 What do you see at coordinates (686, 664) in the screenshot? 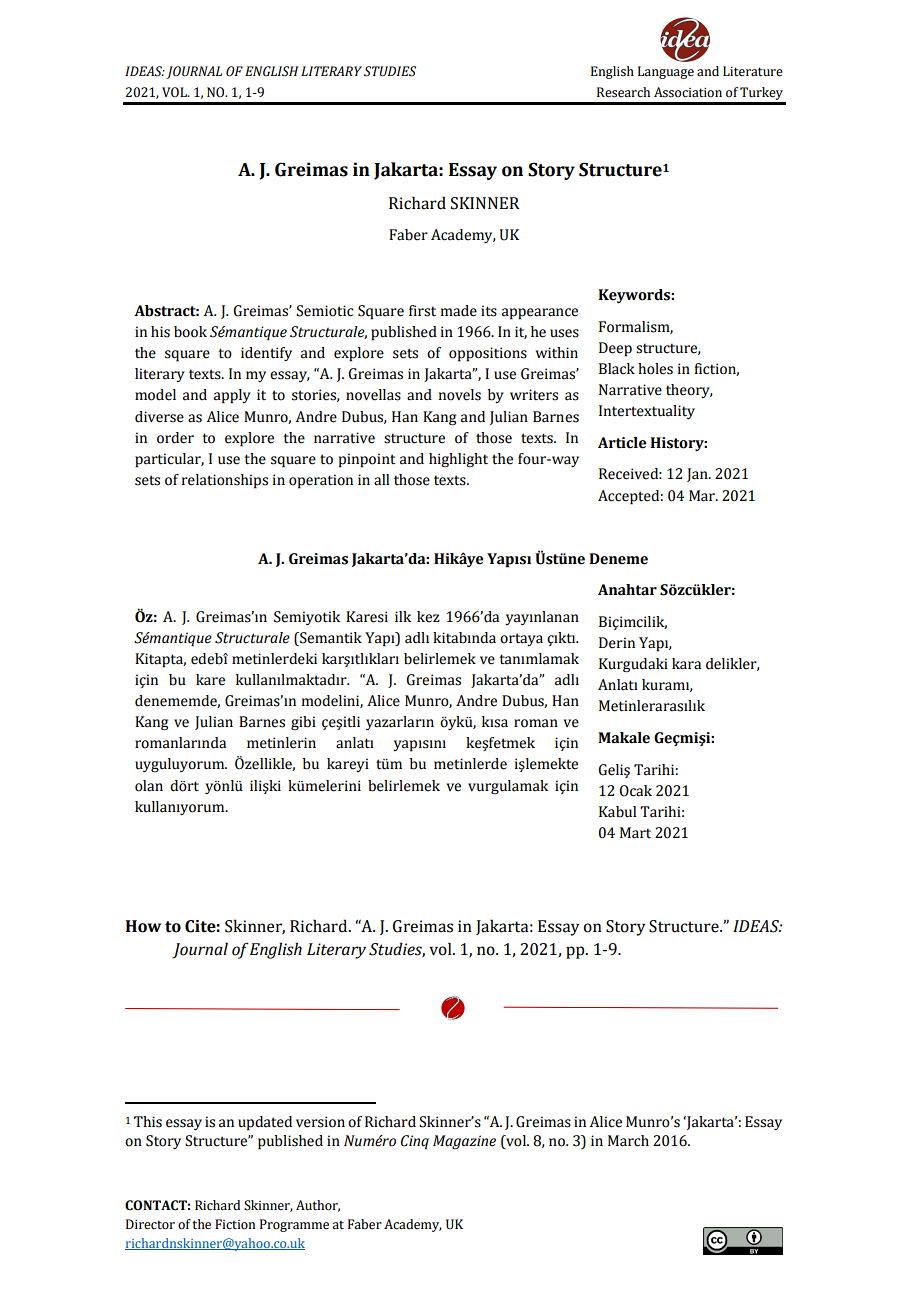
I see `kara` at bounding box center [686, 664].
